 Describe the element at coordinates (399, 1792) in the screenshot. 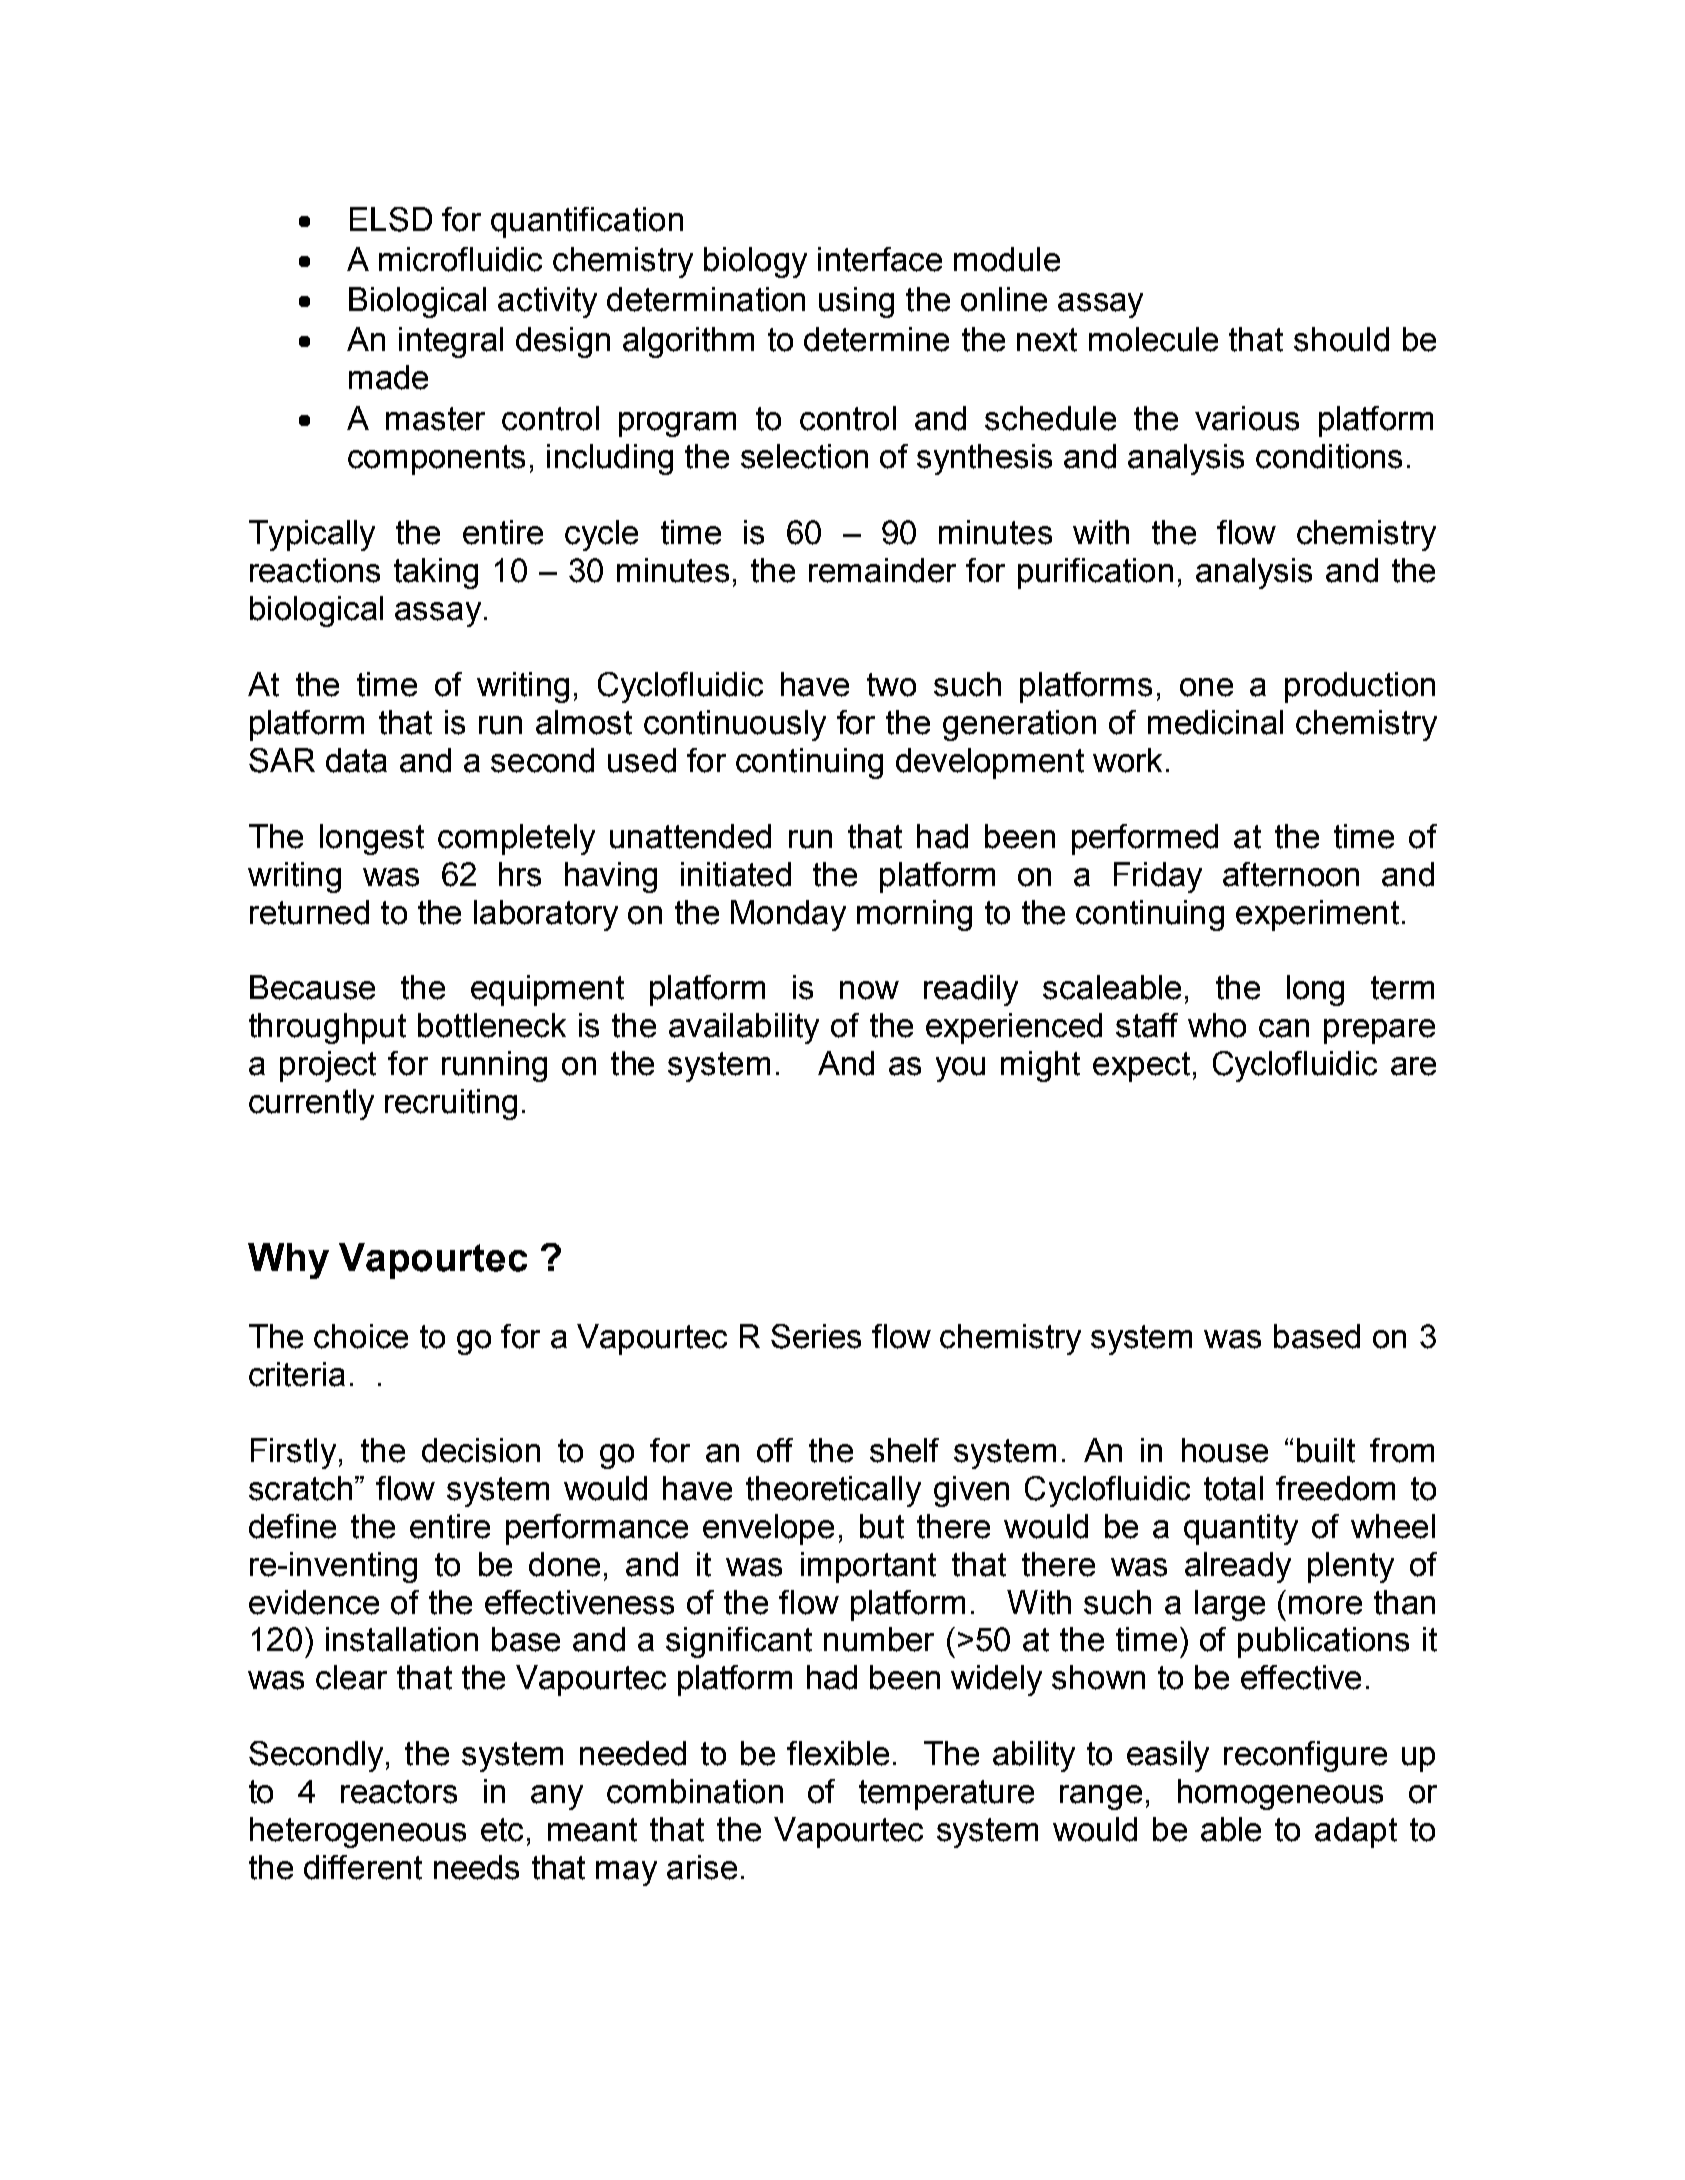

I see `reactors` at that location.
